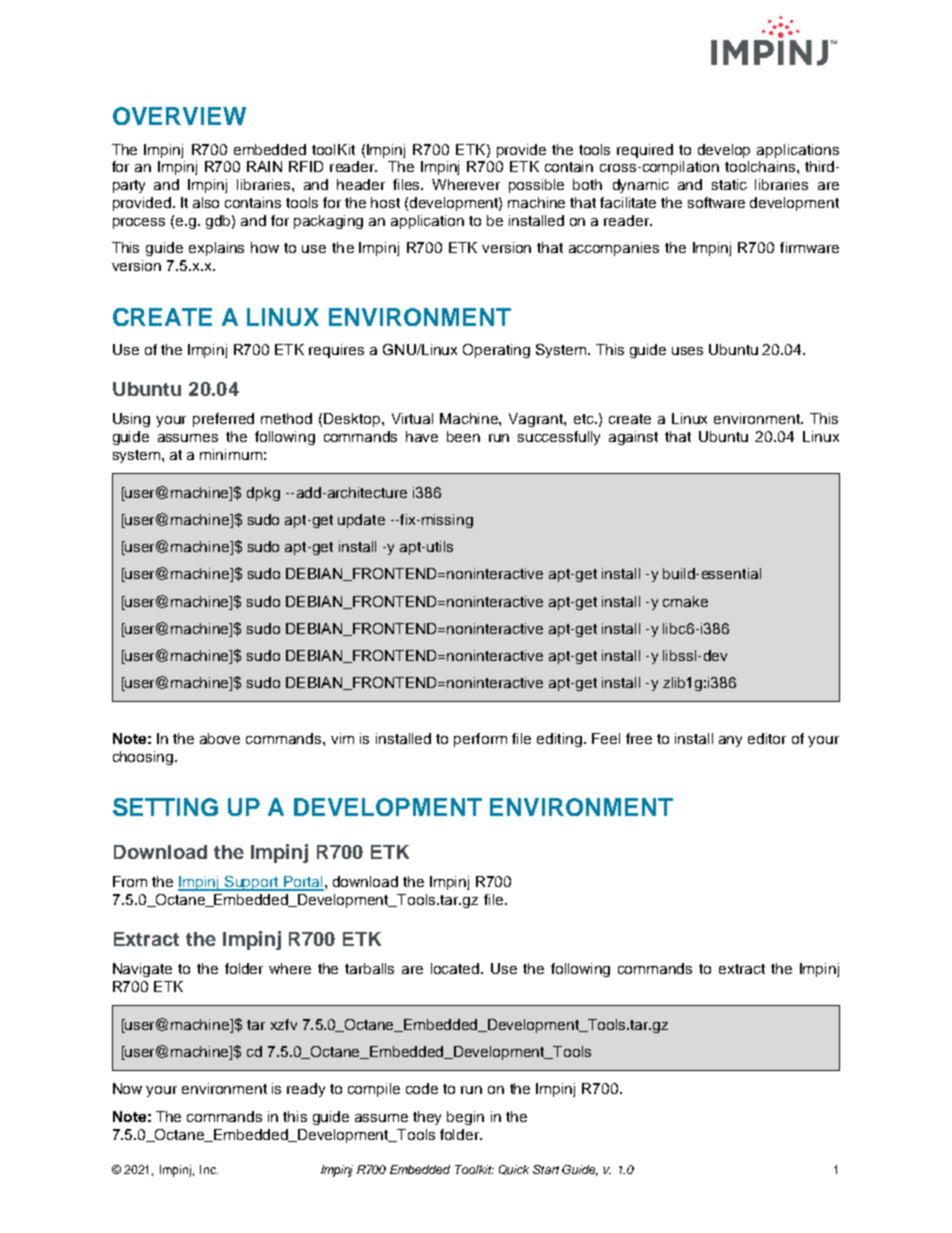 This screenshot has width=952, height=1233. What do you see at coordinates (209, 1169) in the screenshot?
I see `Inc` at bounding box center [209, 1169].
